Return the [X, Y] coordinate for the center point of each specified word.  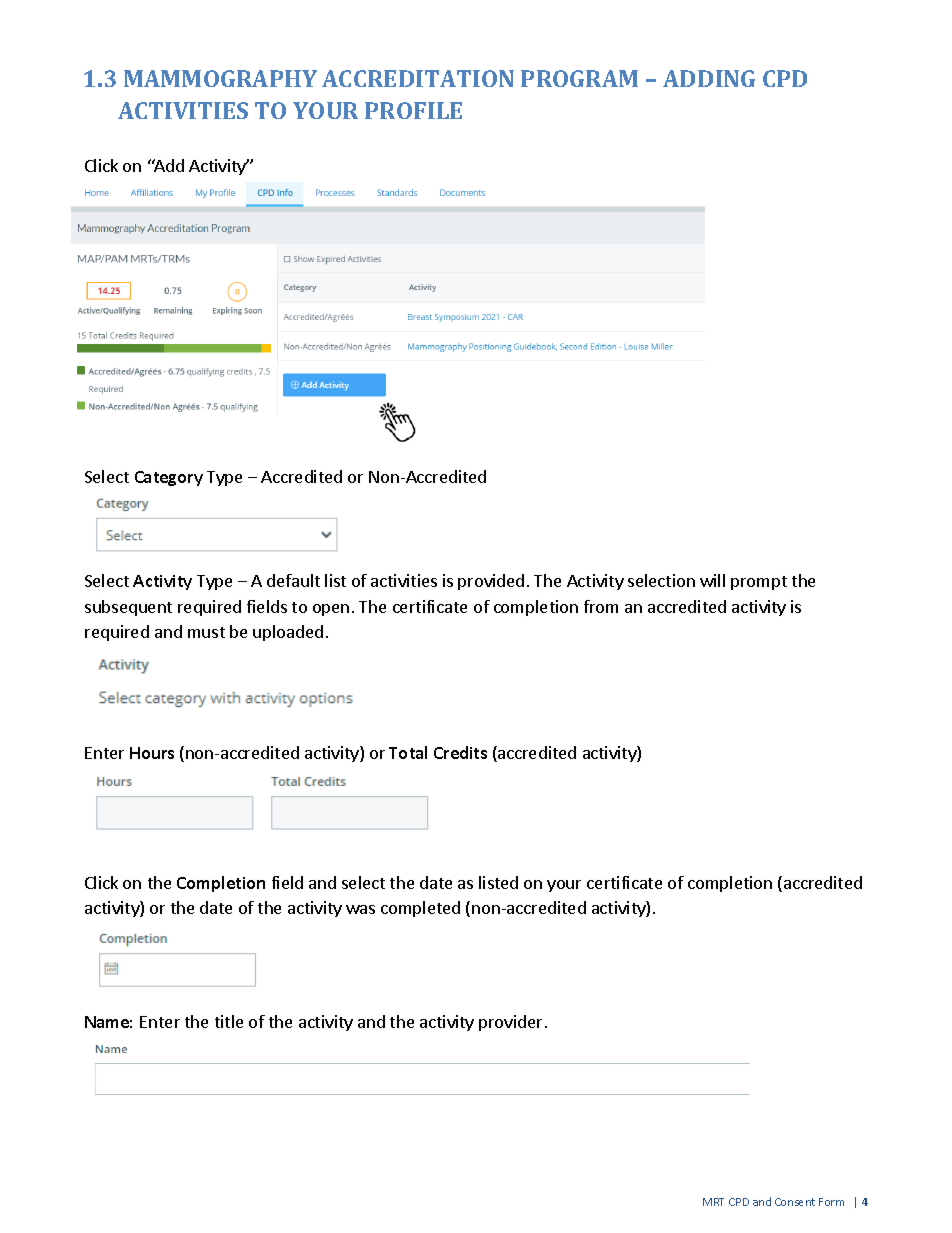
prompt [759, 583]
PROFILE [413, 110]
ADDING [709, 78]
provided [491, 582]
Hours [152, 753]
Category [169, 478]
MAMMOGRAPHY [220, 78]
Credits [460, 752]
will [712, 580]
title [229, 1021]
